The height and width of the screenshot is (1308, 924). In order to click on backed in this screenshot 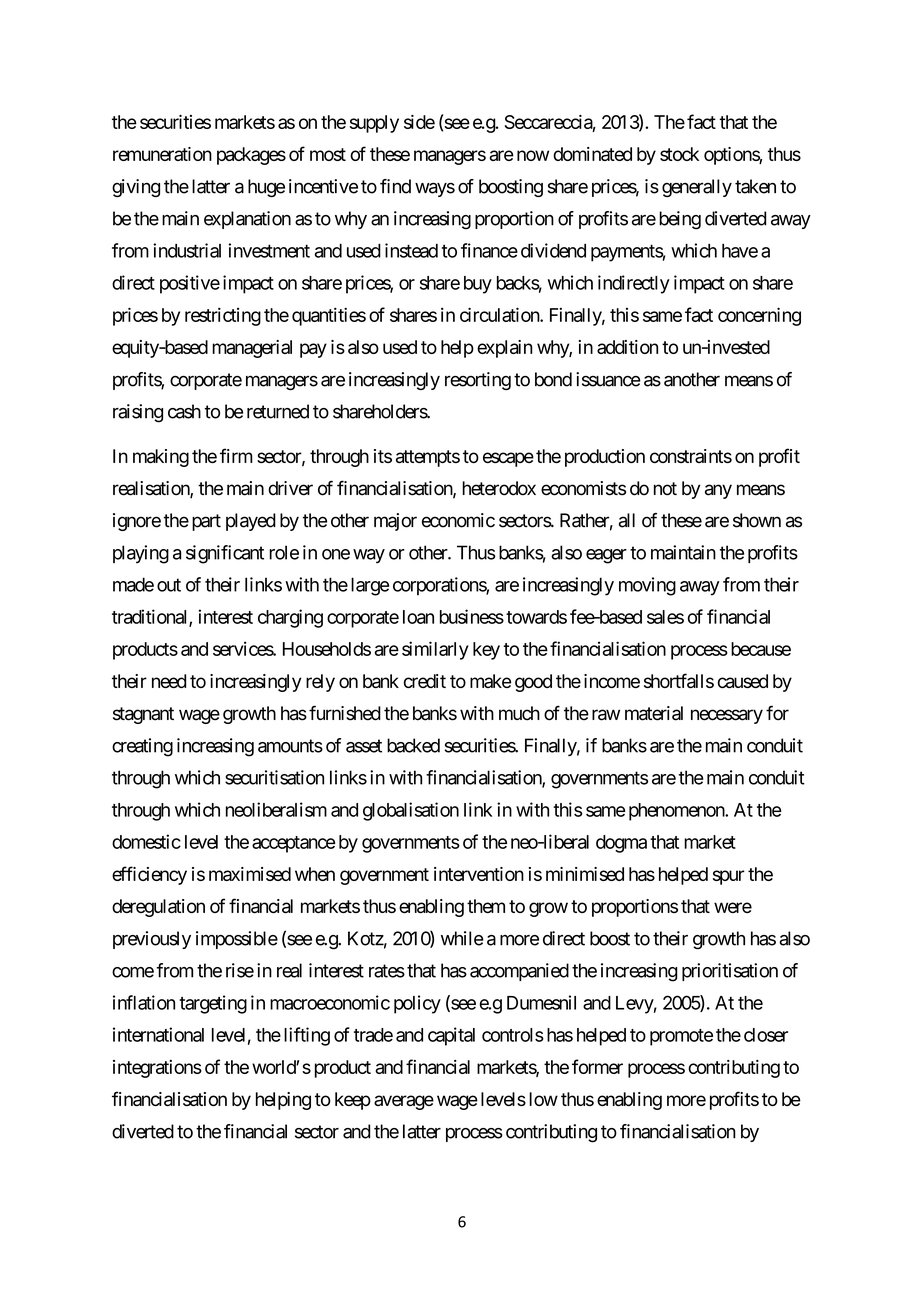, I will do `click(413, 745)`.
